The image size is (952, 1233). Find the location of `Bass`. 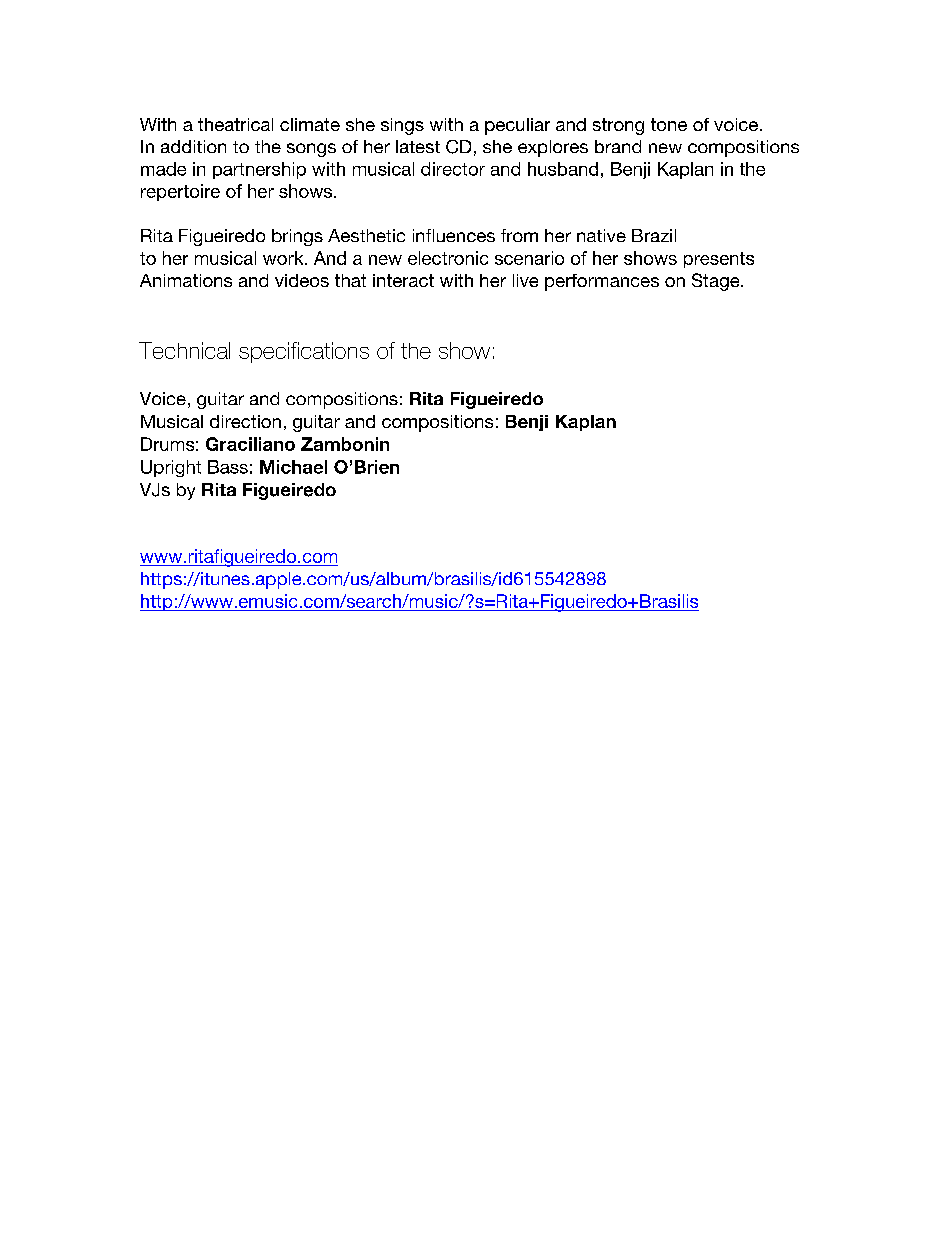

Bass is located at coordinates (228, 467).
